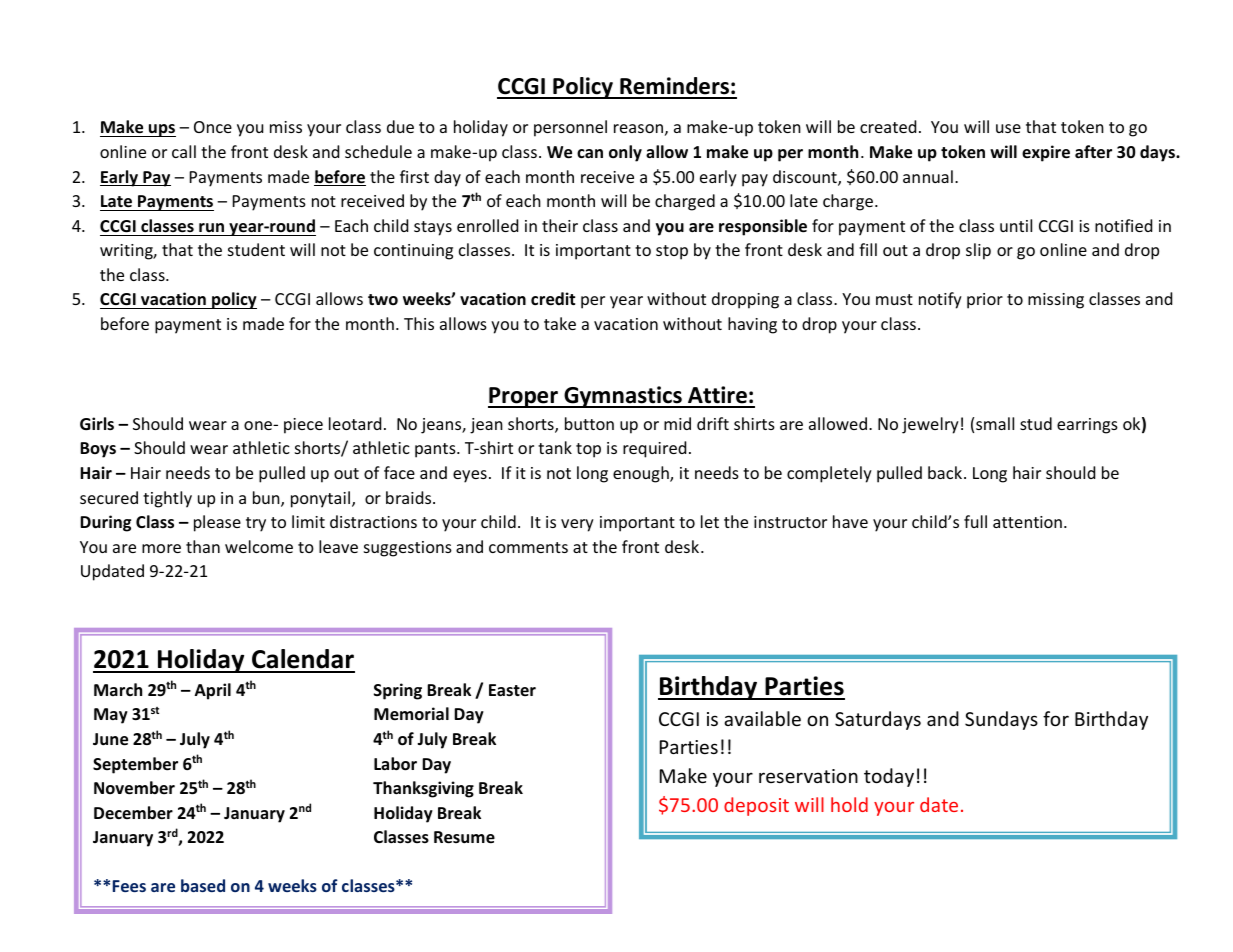 This screenshot has width=1233, height=952. What do you see at coordinates (623, 397) in the screenshot?
I see `Gymnastics` at bounding box center [623, 397].
